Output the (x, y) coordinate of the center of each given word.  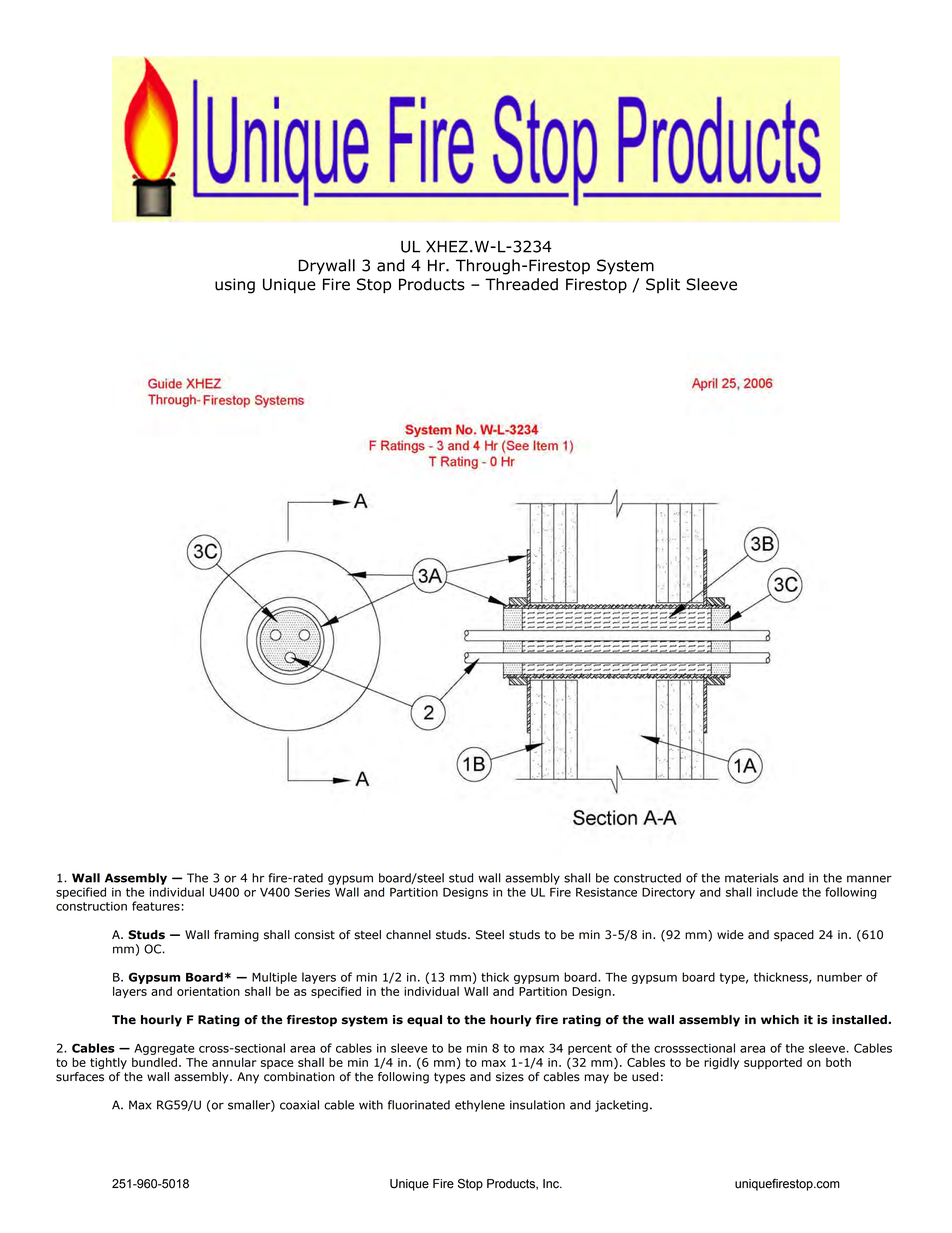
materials (751, 878)
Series (312, 892)
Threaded (521, 284)
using (235, 286)
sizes (510, 1077)
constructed (647, 878)
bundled (154, 1062)
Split (663, 285)
